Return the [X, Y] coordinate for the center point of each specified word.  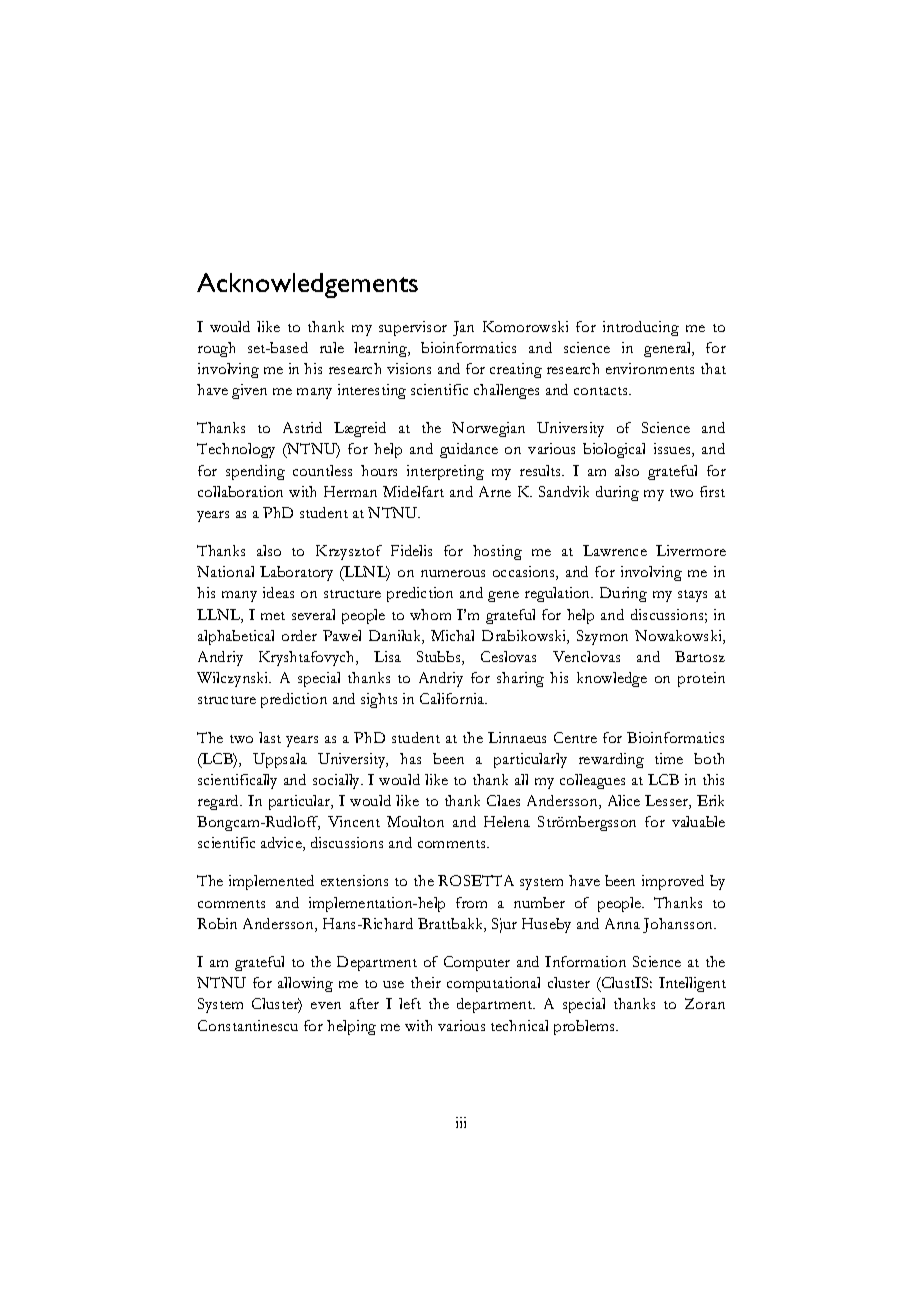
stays [692, 596]
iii [461, 1122]
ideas [278, 592]
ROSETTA [476, 880]
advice [282, 844]
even [326, 1005]
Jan [463, 328]
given [249, 391]
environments [650, 368]
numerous [453, 573]
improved [673, 882]
